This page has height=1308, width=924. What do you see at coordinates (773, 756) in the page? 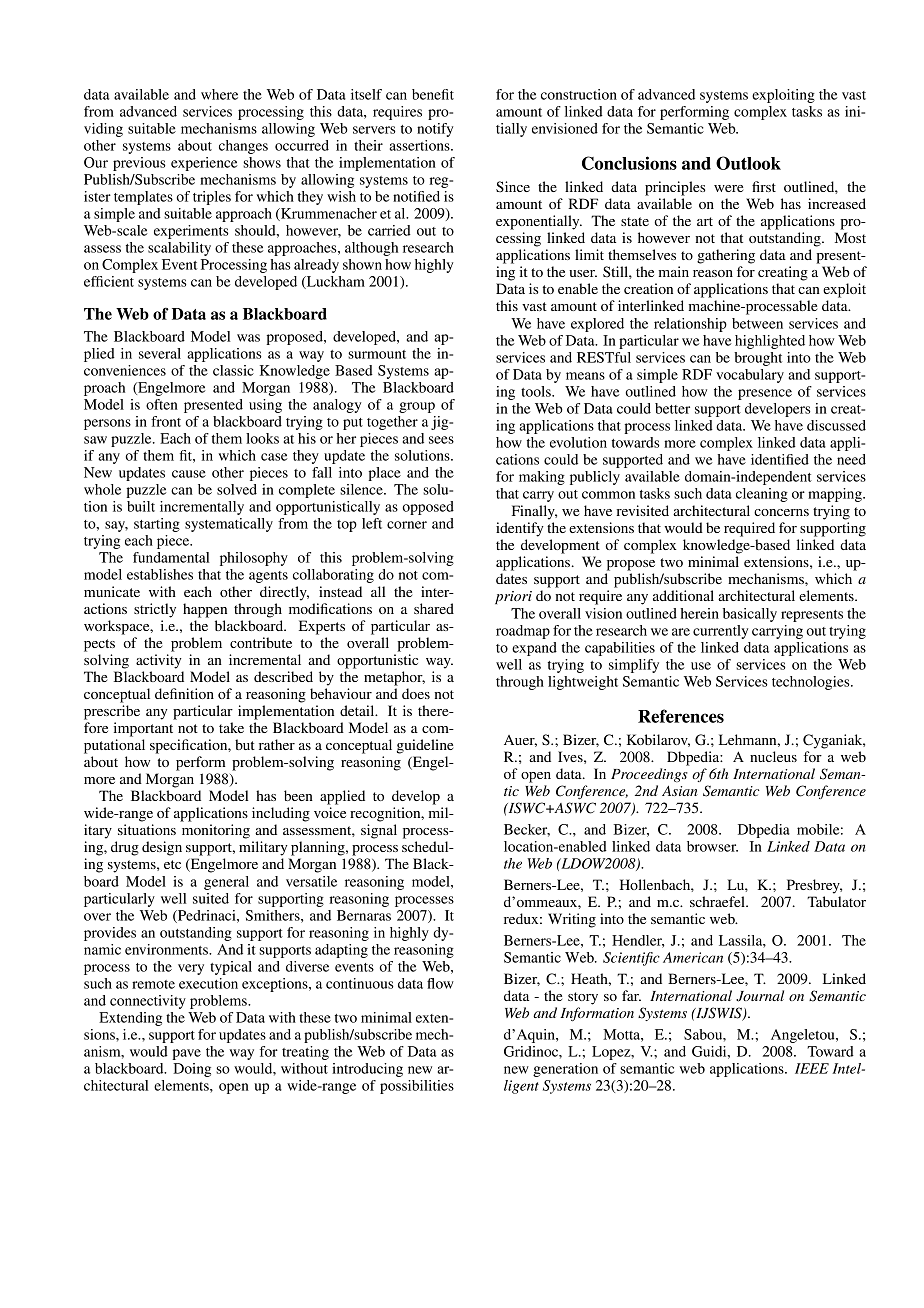
I see `nucleus` at bounding box center [773, 756].
